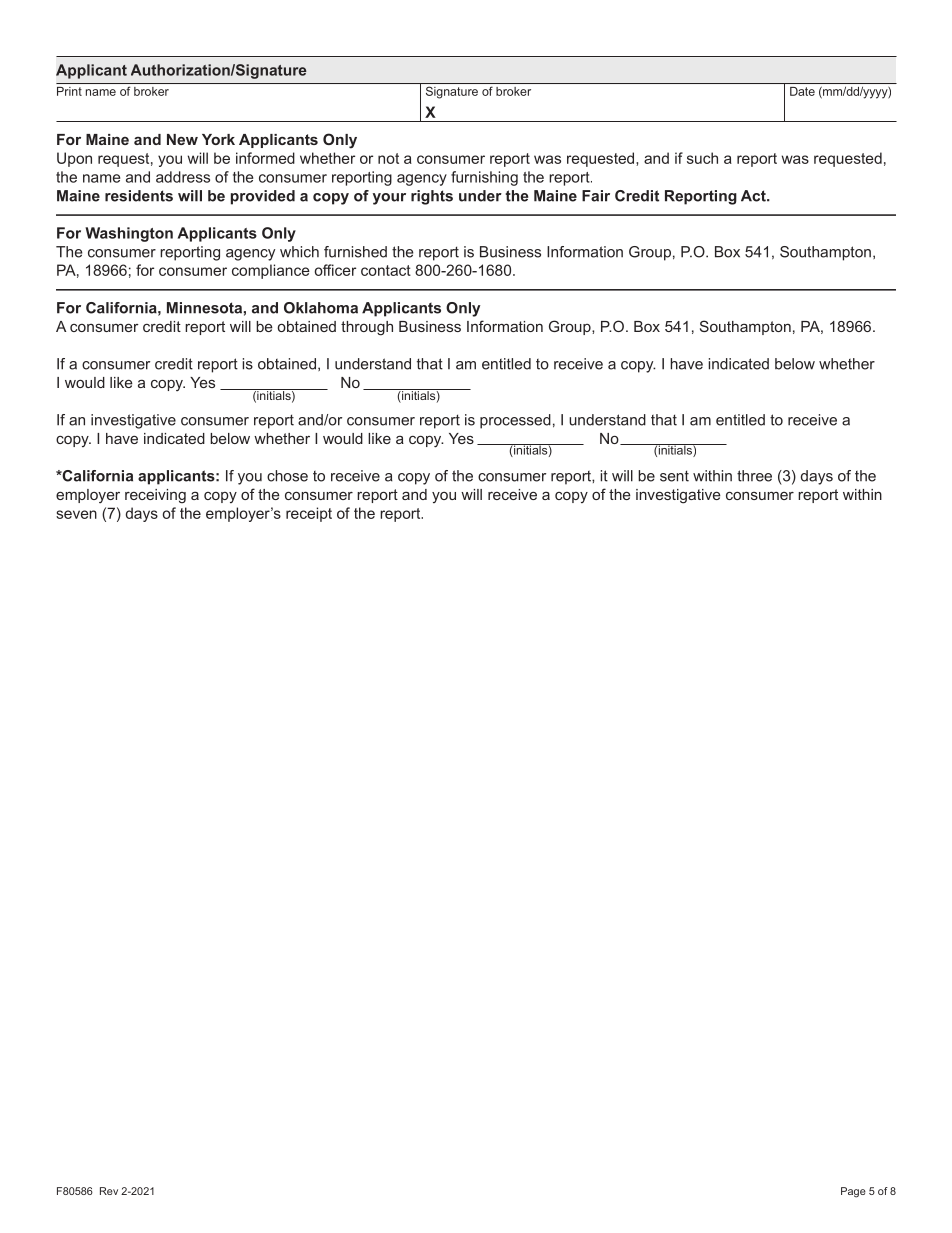 The height and width of the screenshot is (1233, 952). Describe the element at coordinates (674, 476) in the screenshot. I see `sent` at that location.
